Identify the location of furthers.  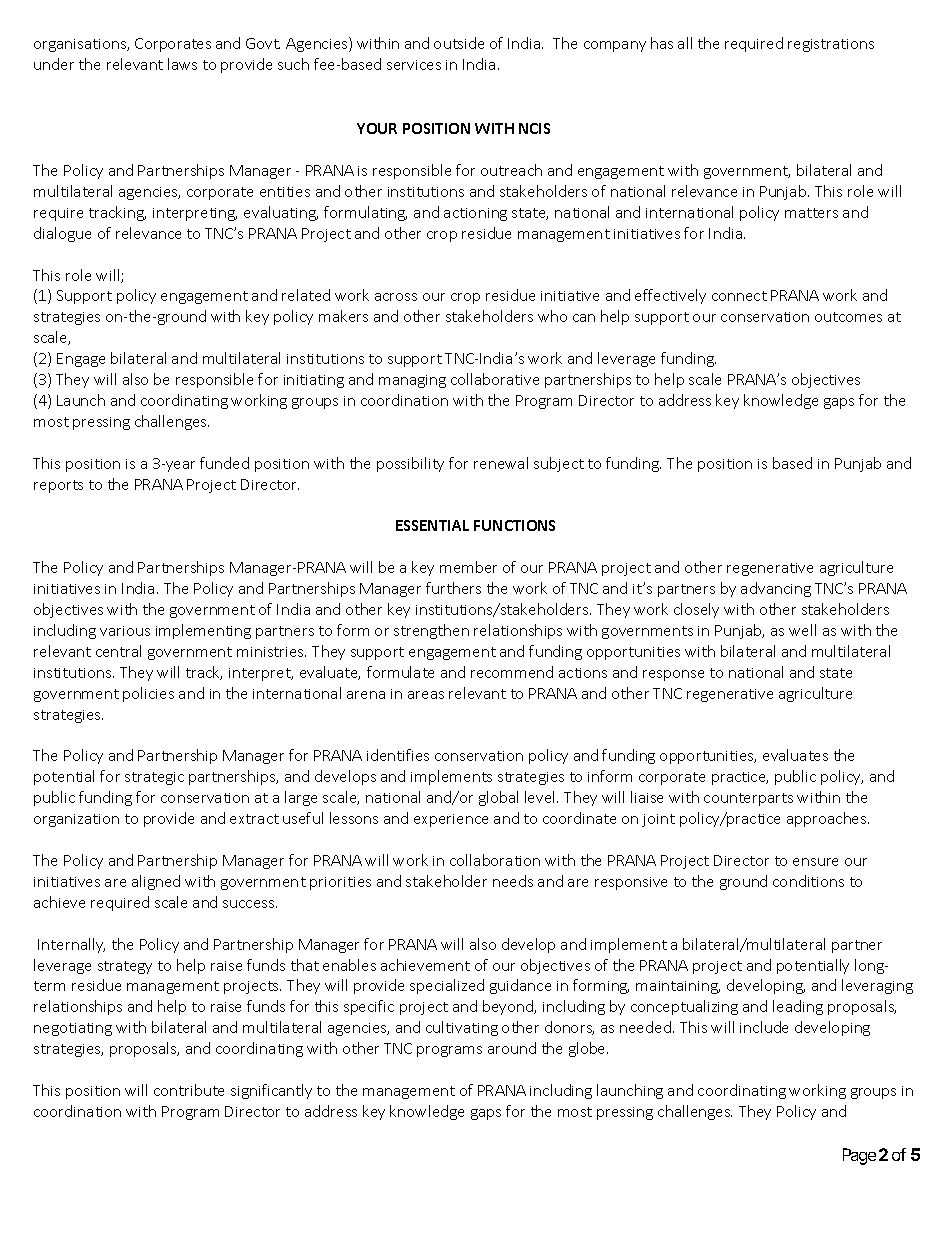
(453, 588).
